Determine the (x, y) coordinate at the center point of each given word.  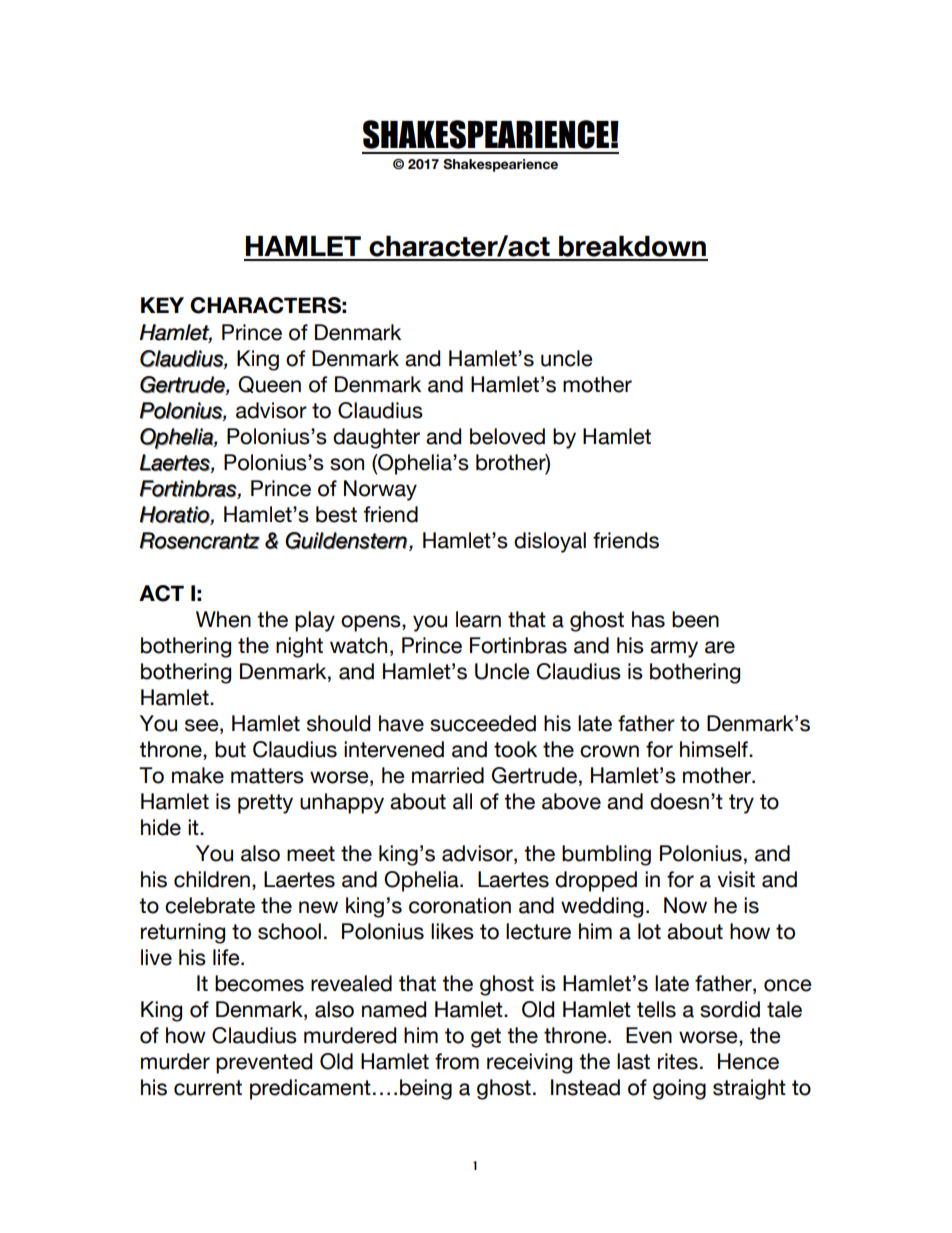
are (720, 647)
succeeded (483, 723)
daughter (376, 438)
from (457, 1061)
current (208, 1088)
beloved (507, 436)
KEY (162, 305)
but (230, 749)
